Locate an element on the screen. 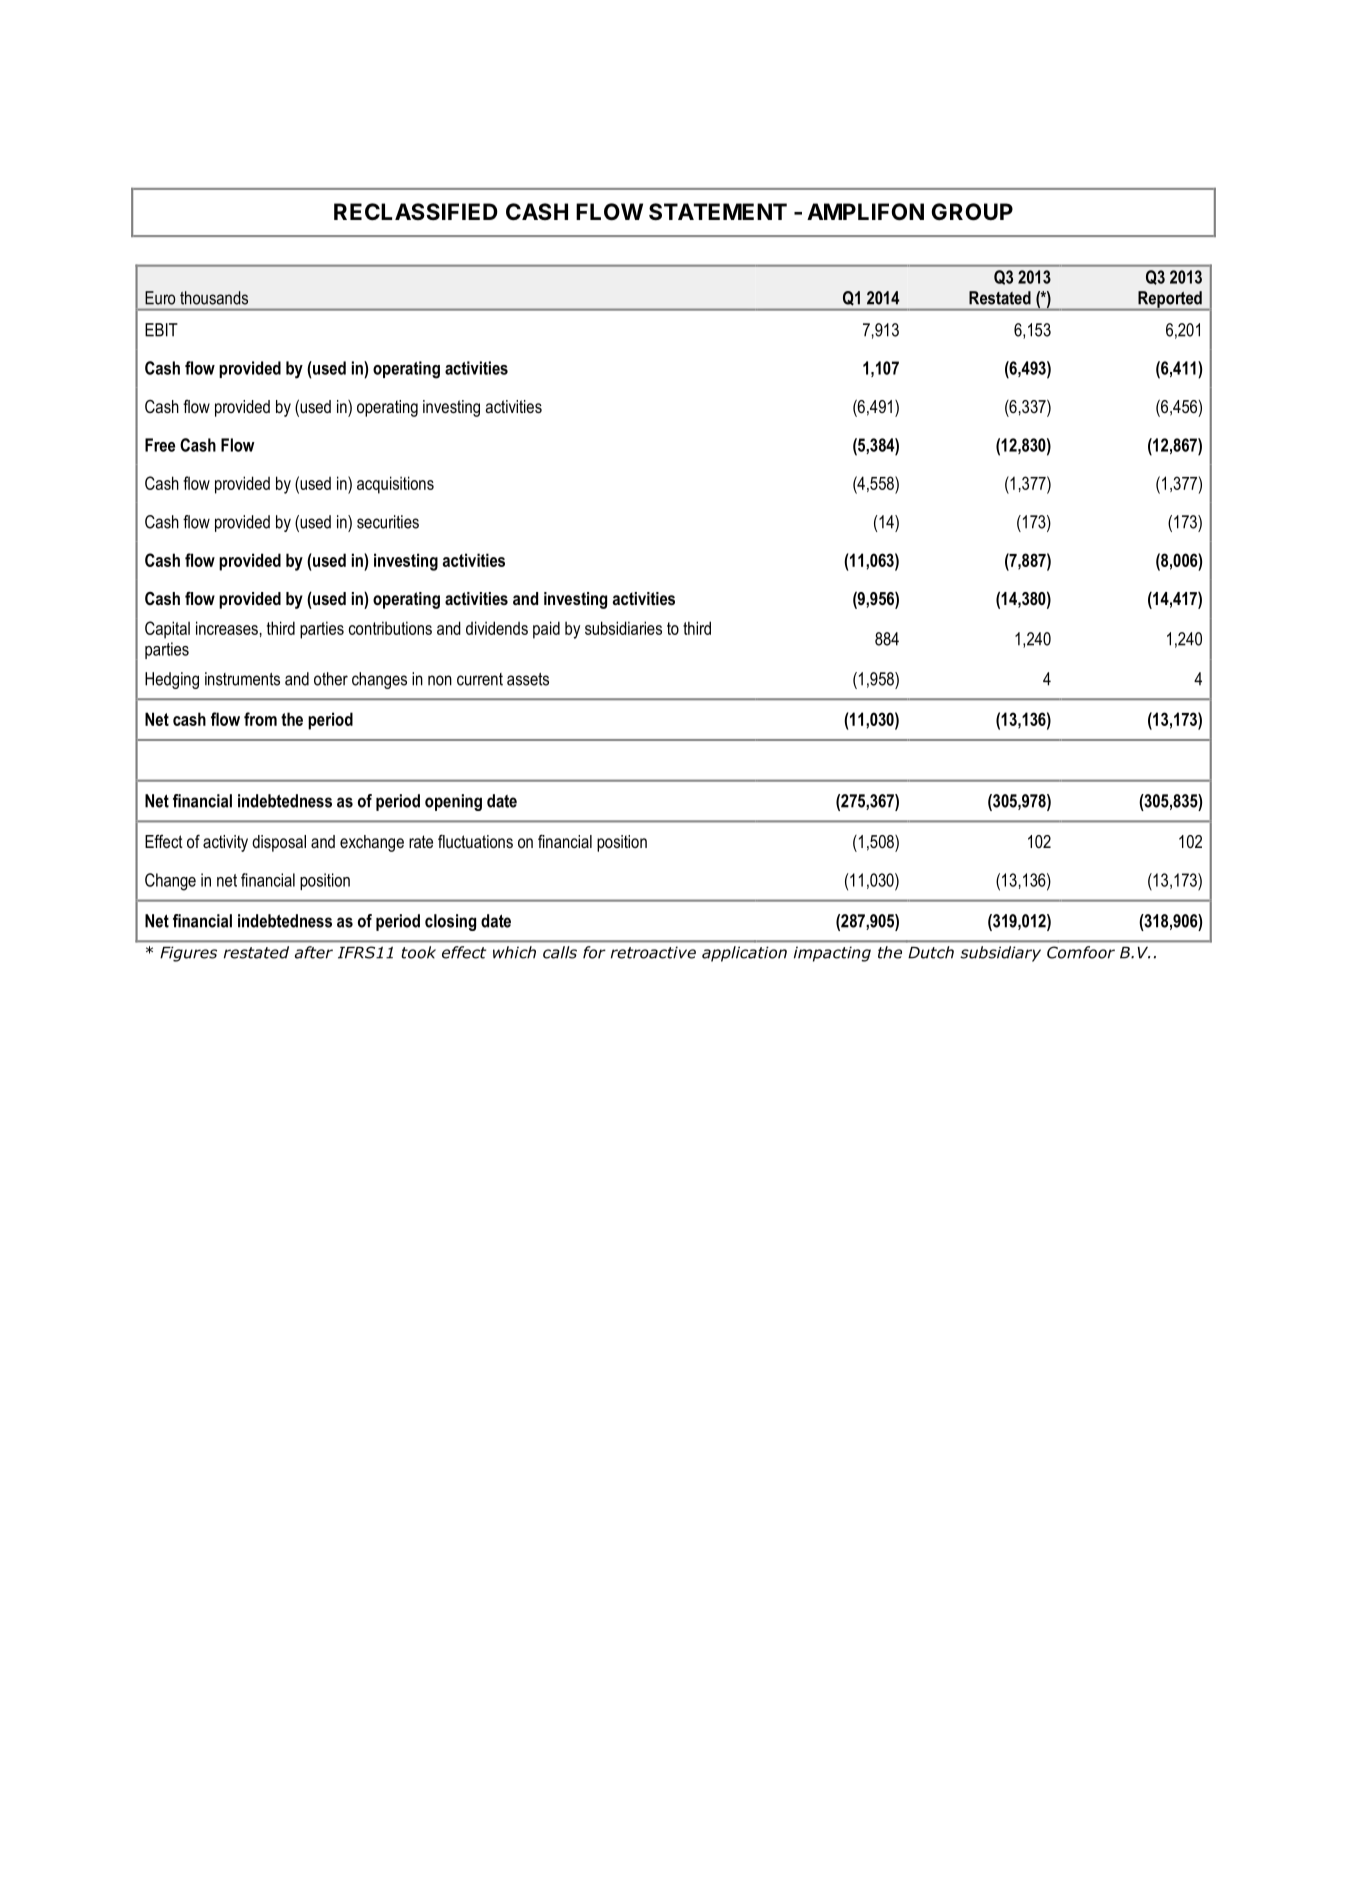 The height and width of the screenshot is (1904, 1346). after is located at coordinates (314, 952).
